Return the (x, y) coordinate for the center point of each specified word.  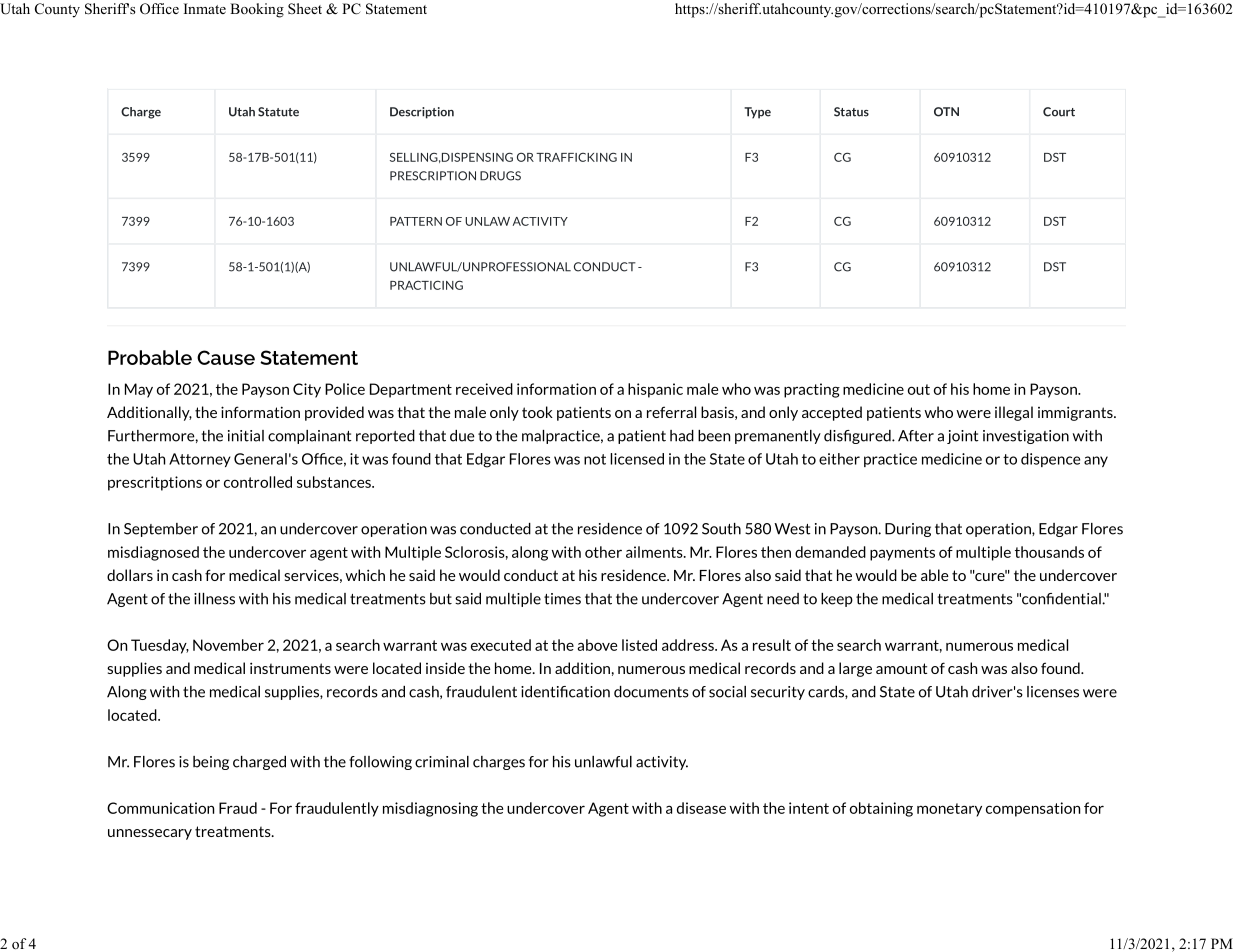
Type (757, 113)
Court (1059, 112)
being (211, 763)
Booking (257, 10)
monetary (949, 810)
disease (701, 808)
